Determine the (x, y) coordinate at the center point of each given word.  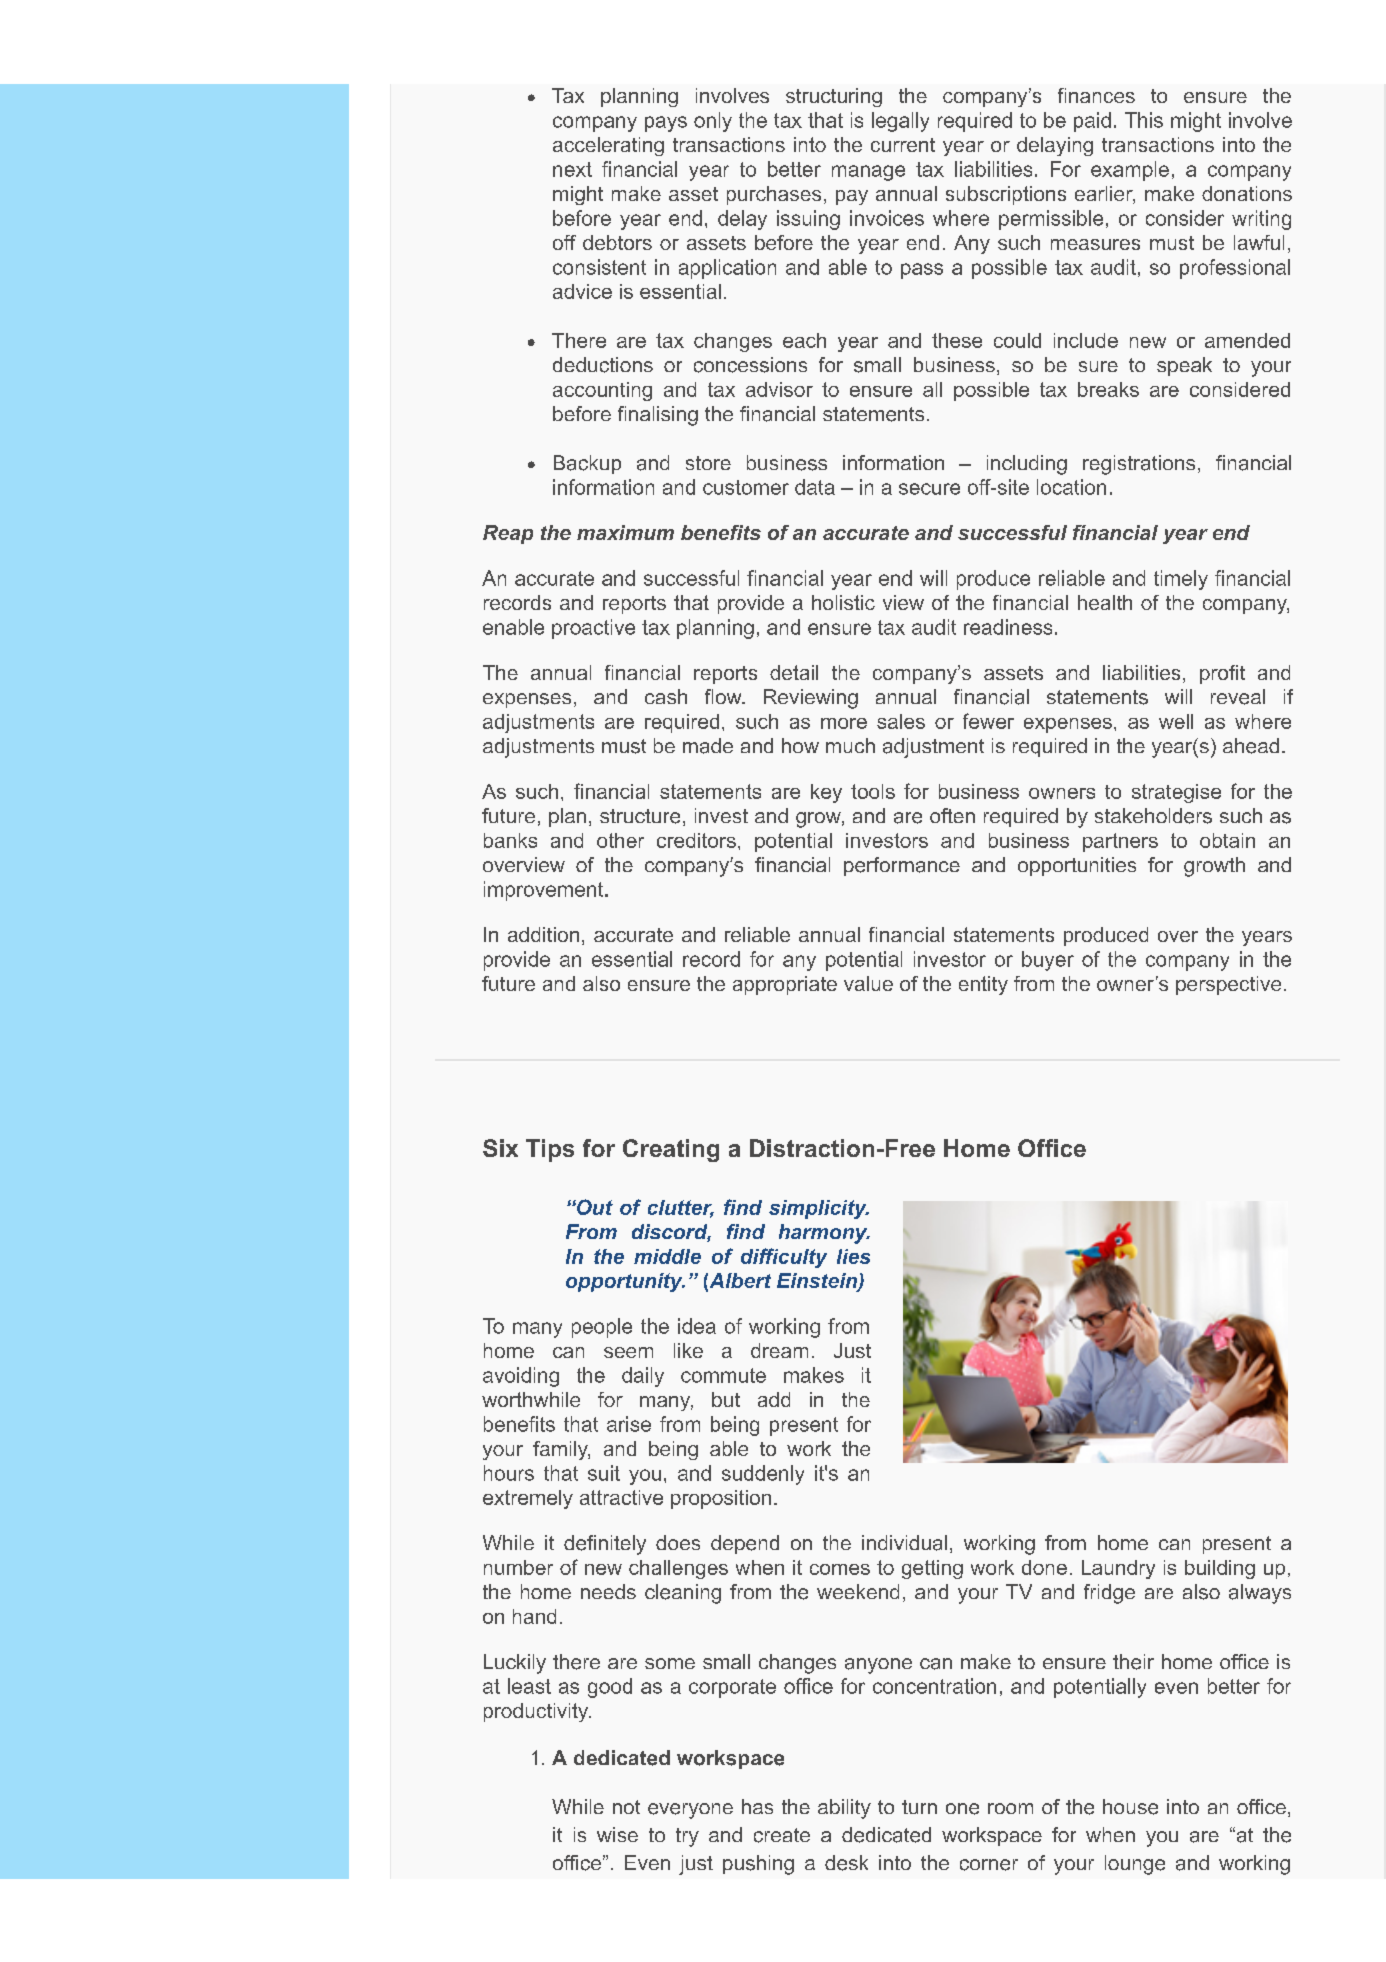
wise (617, 1834)
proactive (593, 629)
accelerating (608, 146)
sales (901, 721)
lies (853, 1256)
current (903, 145)
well (1176, 721)
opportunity (625, 1282)
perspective (1228, 985)
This (1144, 120)
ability (844, 1809)
